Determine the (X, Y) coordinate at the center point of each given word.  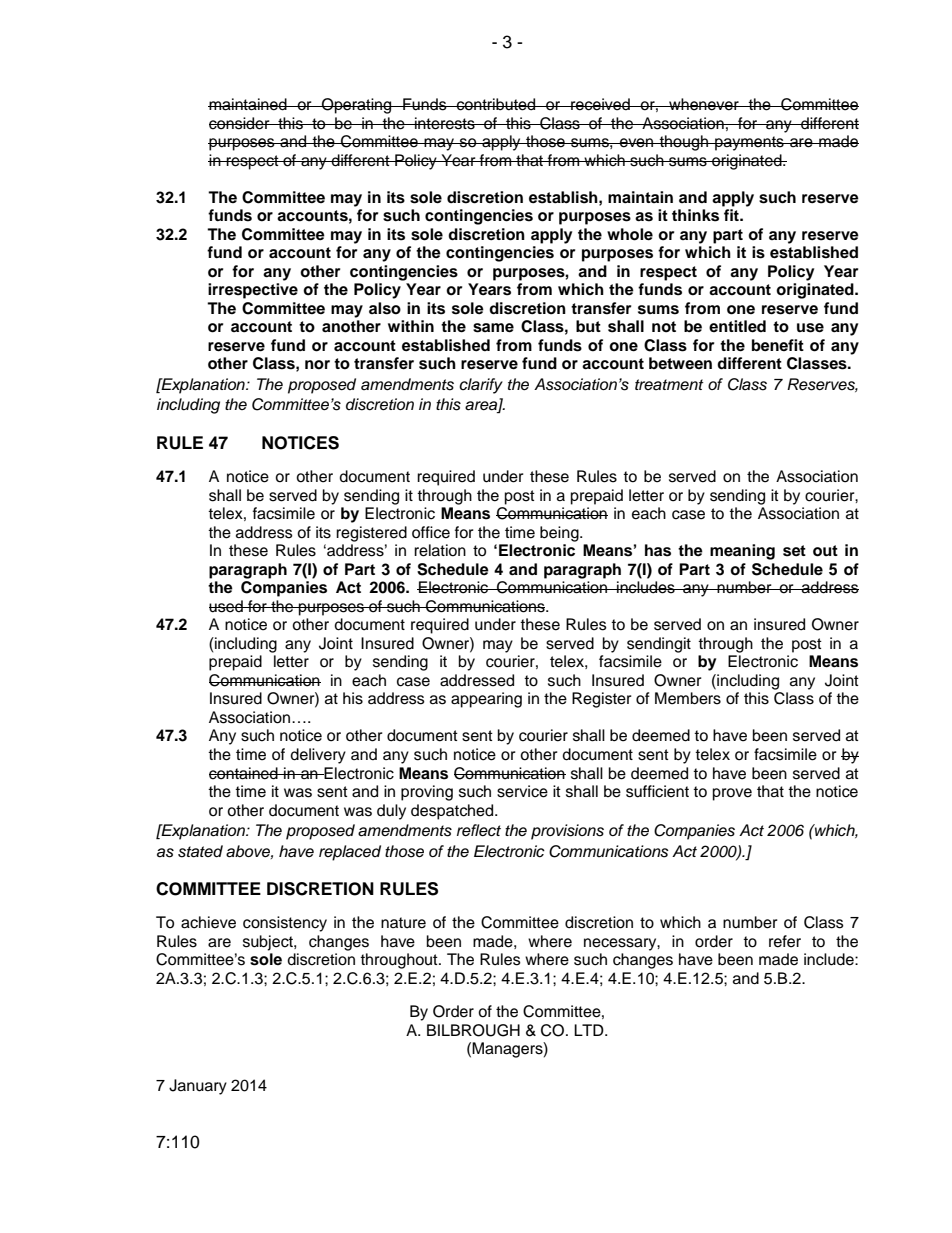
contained (244, 773)
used (227, 606)
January (198, 1087)
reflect (479, 830)
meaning (742, 552)
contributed (496, 104)
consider (240, 123)
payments (749, 143)
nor (317, 365)
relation (440, 550)
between (680, 363)
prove (732, 794)
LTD (590, 1030)
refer (785, 941)
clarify (481, 386)
